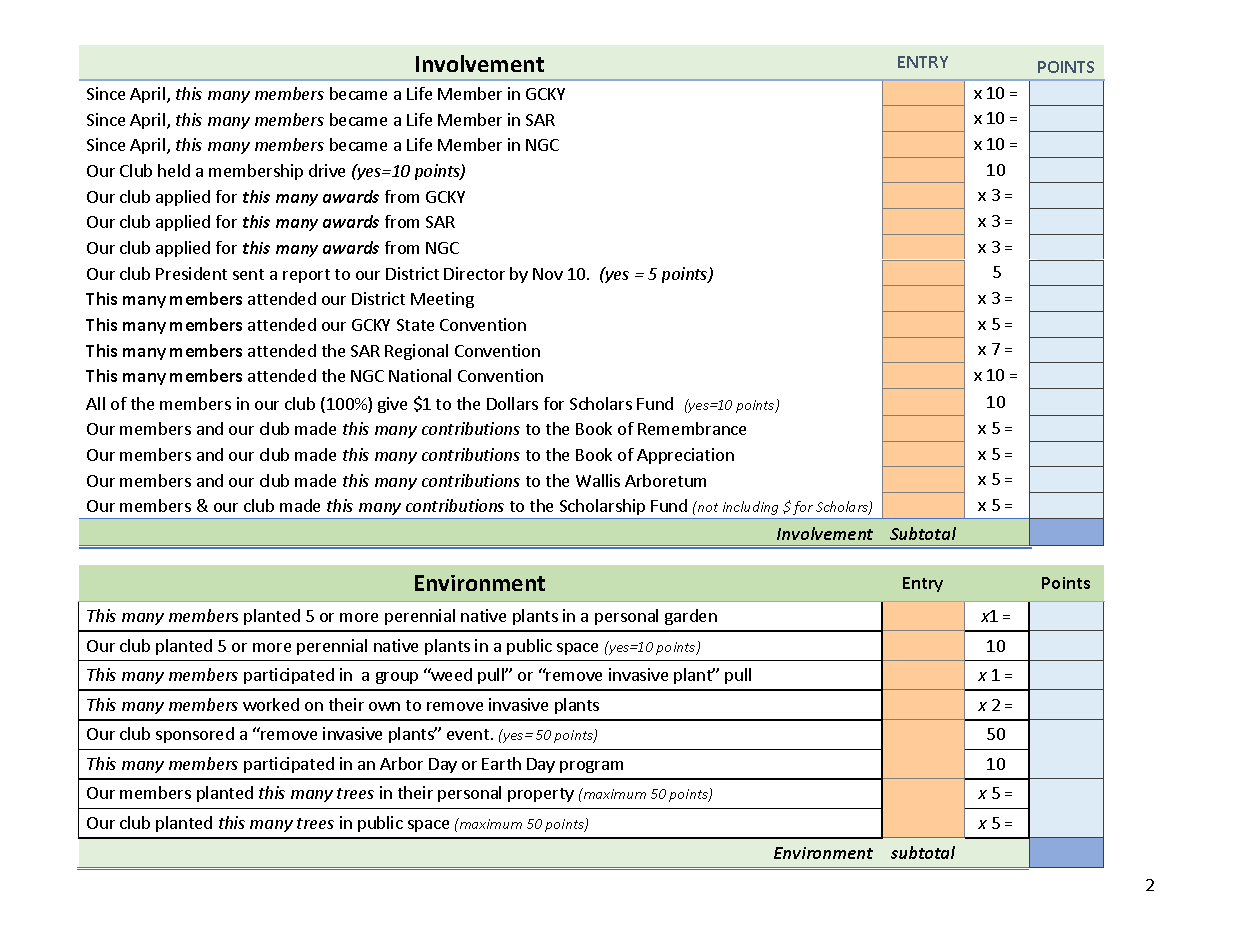 This screenshot has height=952, width=1233. Describe the element at coordinates (392, 405) in the screenshot. I see `give` at that location.
